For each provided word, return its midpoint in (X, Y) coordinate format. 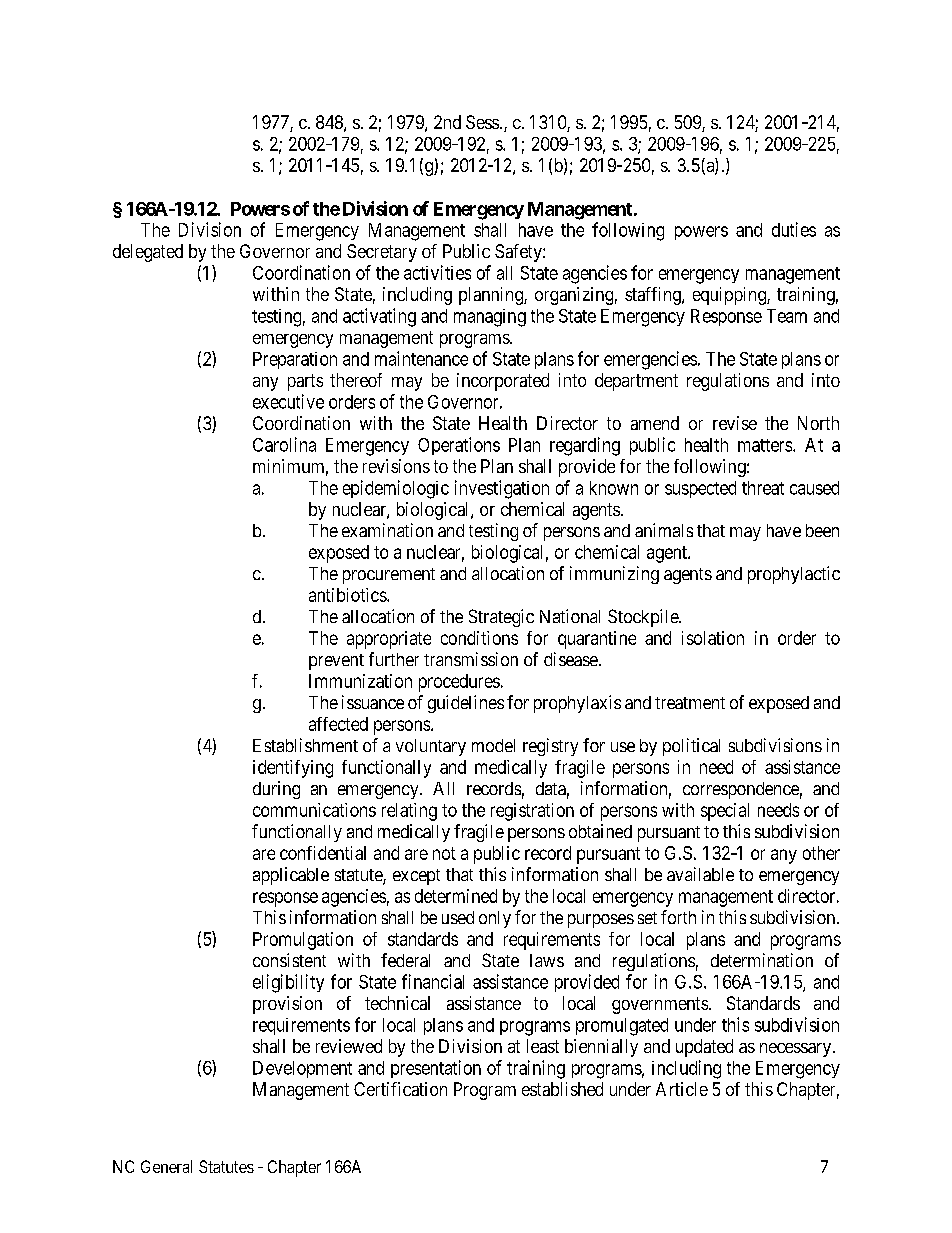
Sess (482, 122)
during (276, 790)
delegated (148, 253)
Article (682, 1089)
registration (532, 812)
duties (794, 229)
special (725, 812)
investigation (502, 489)
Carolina (284, 444)
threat (763, 488)
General (166, 1166)
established (562, 1089)
